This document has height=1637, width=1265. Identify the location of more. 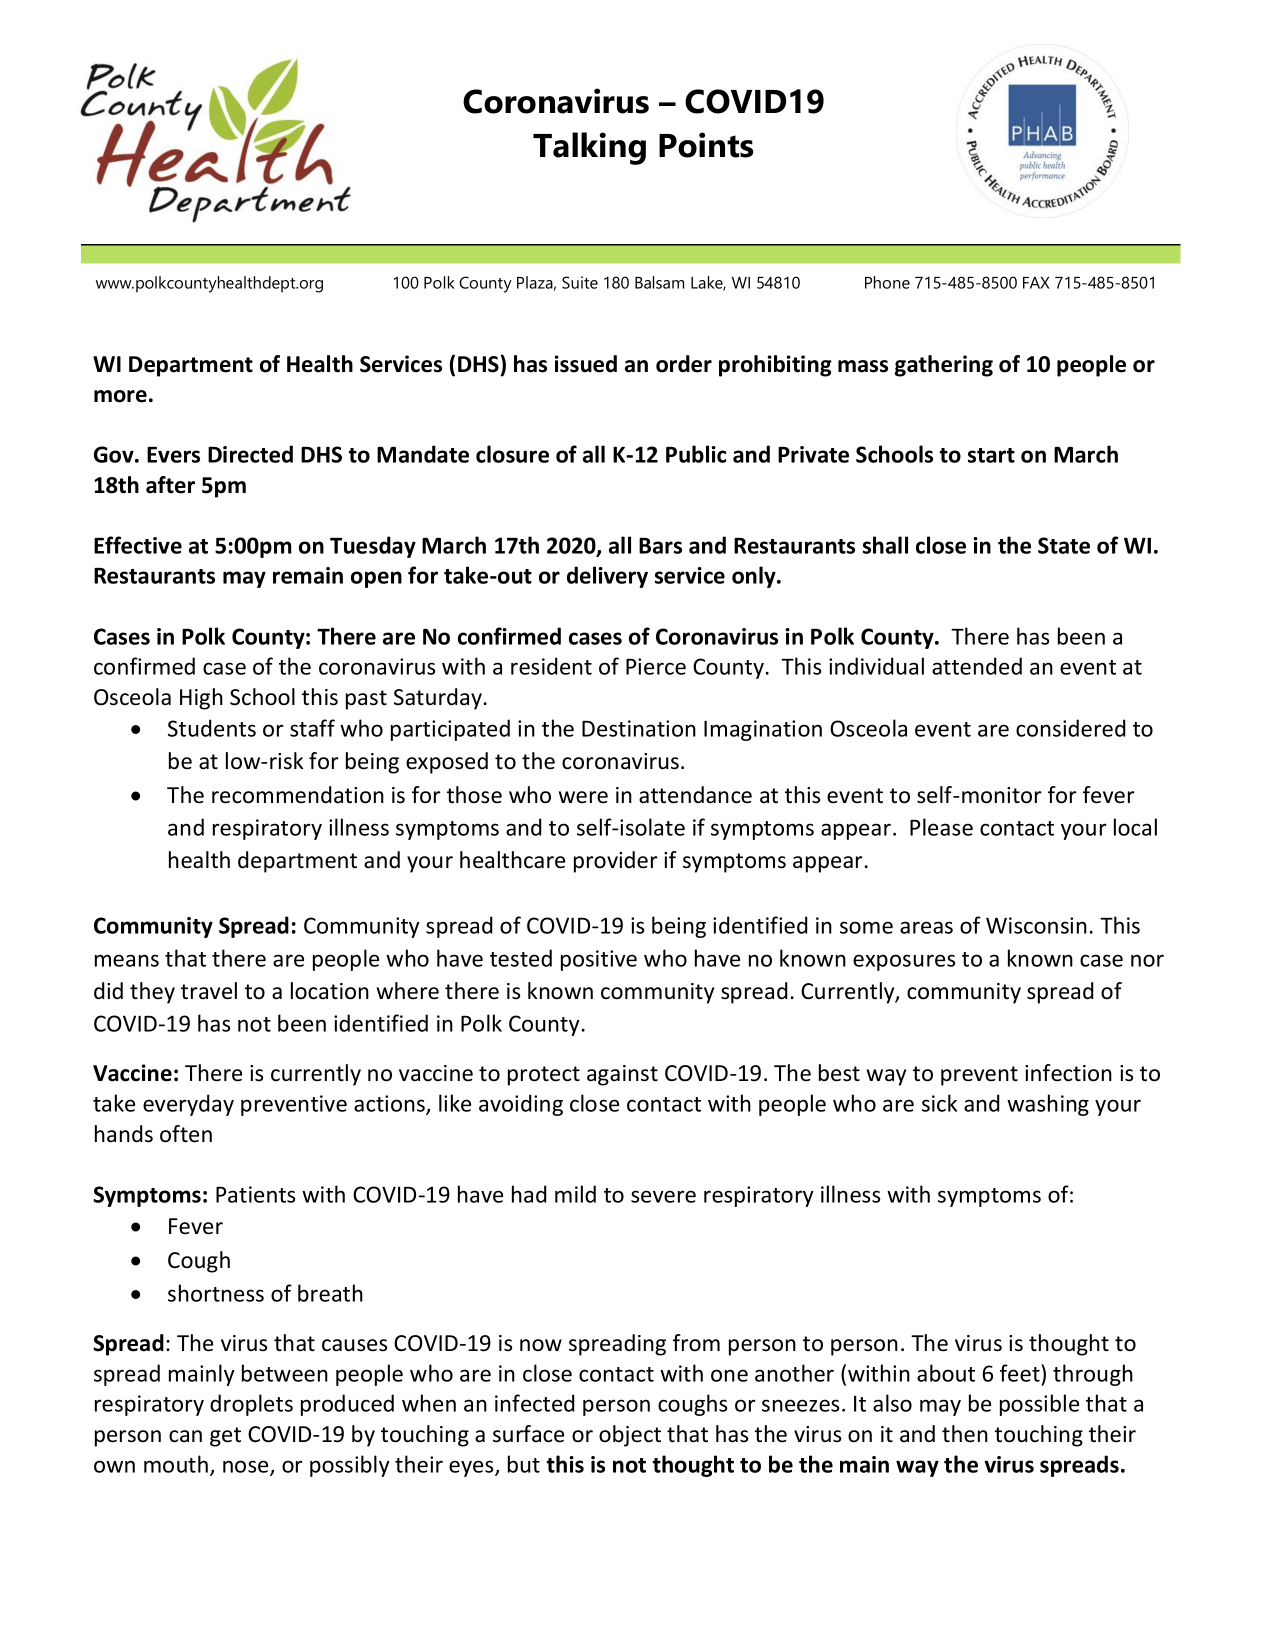
(120, 396).
